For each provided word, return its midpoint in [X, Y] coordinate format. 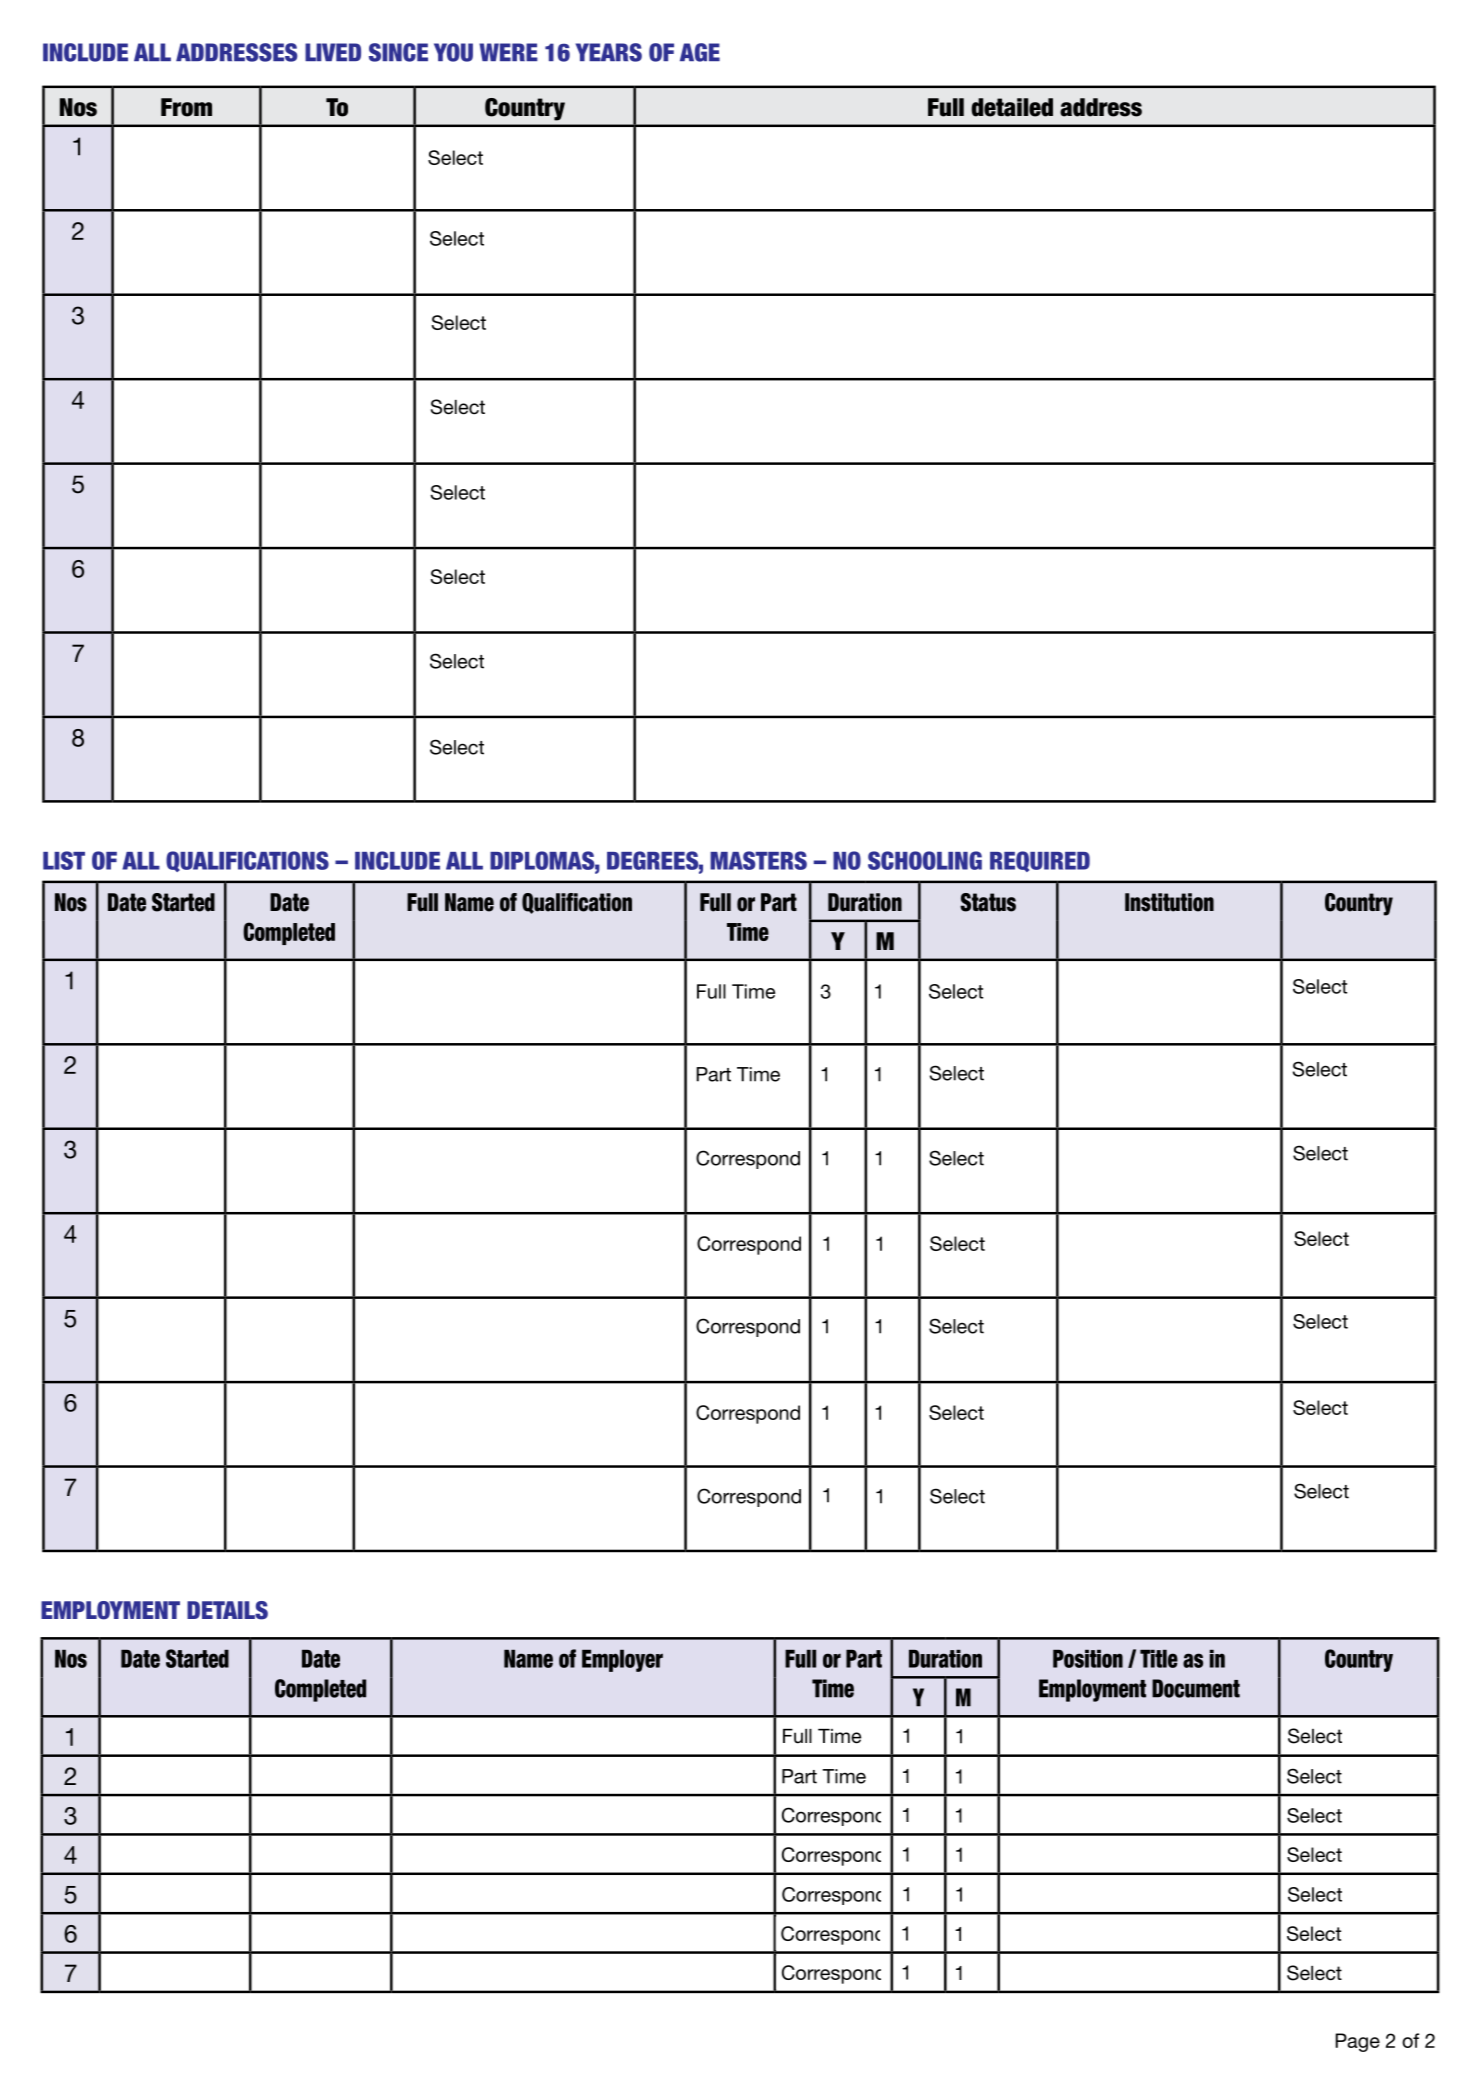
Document [1196, 1688]
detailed [1012, 107]
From [186, 107]
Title [1159, 1658]
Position [1088, 1658]
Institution [1169, 902]
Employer [622, 1660]
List [64, 860]
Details [227, 1610]
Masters [758, 860]
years [609, 52]
